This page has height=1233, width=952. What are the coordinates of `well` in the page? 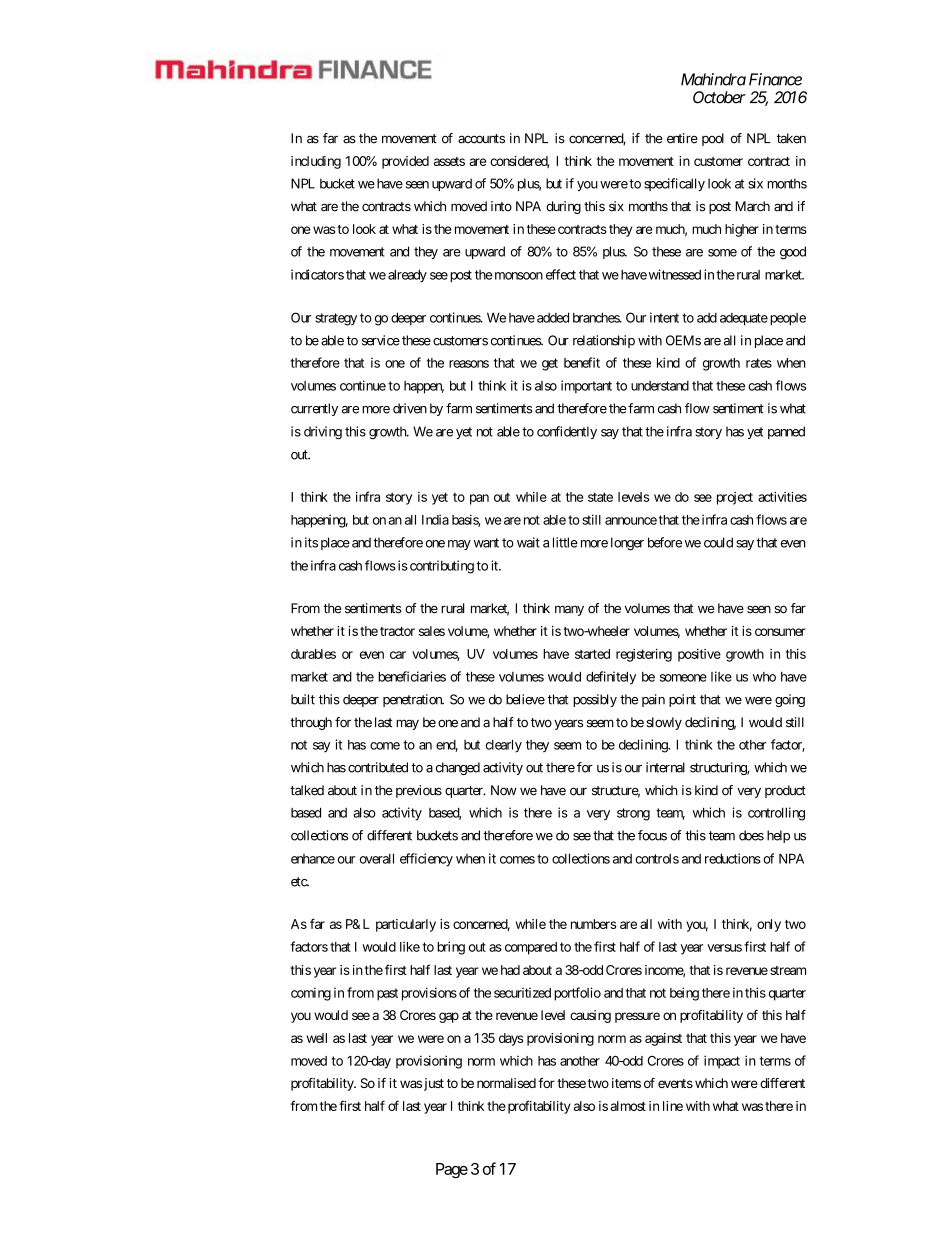 It's located at (317, 1038).
